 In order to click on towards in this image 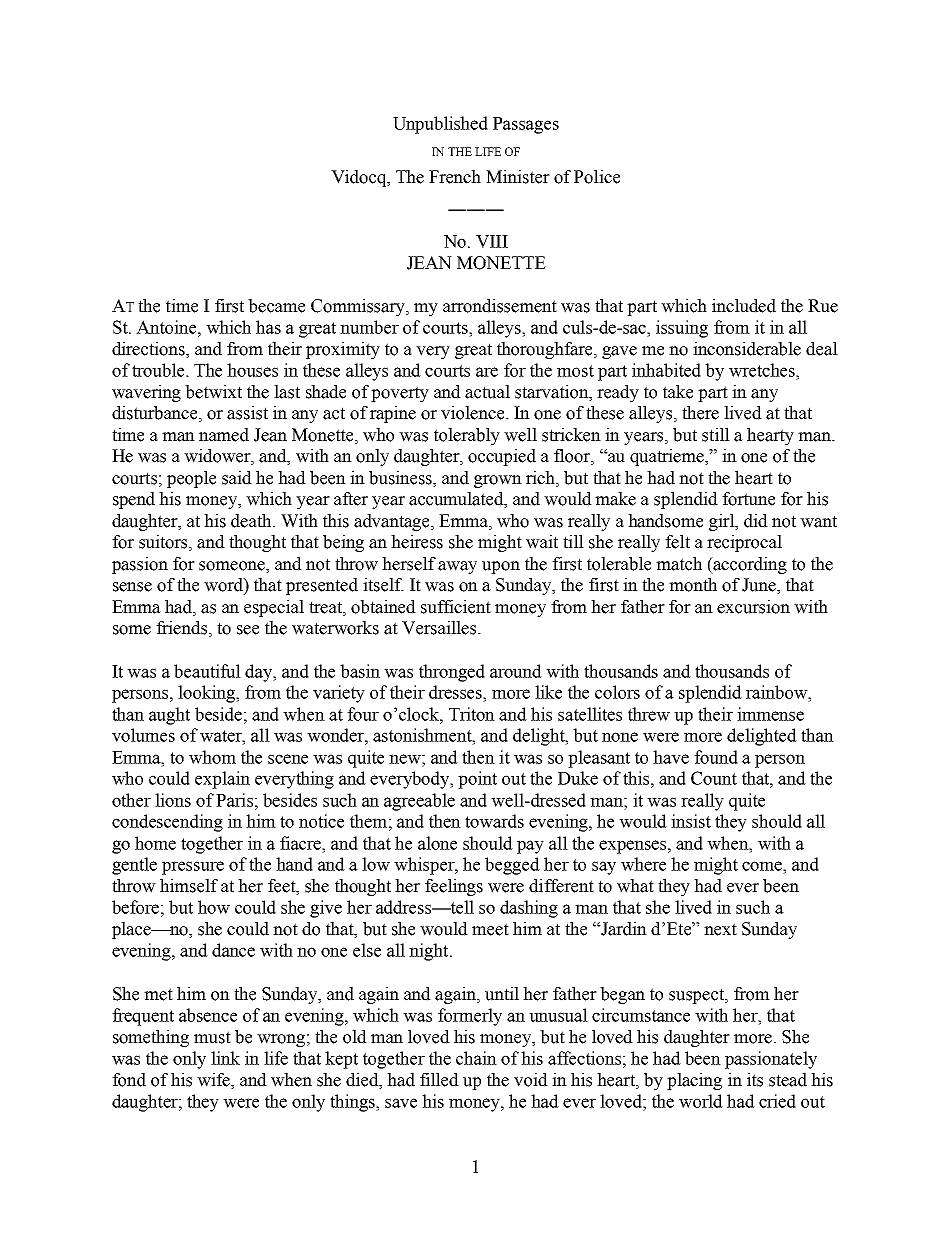, I will do `click(494, 821)`.
